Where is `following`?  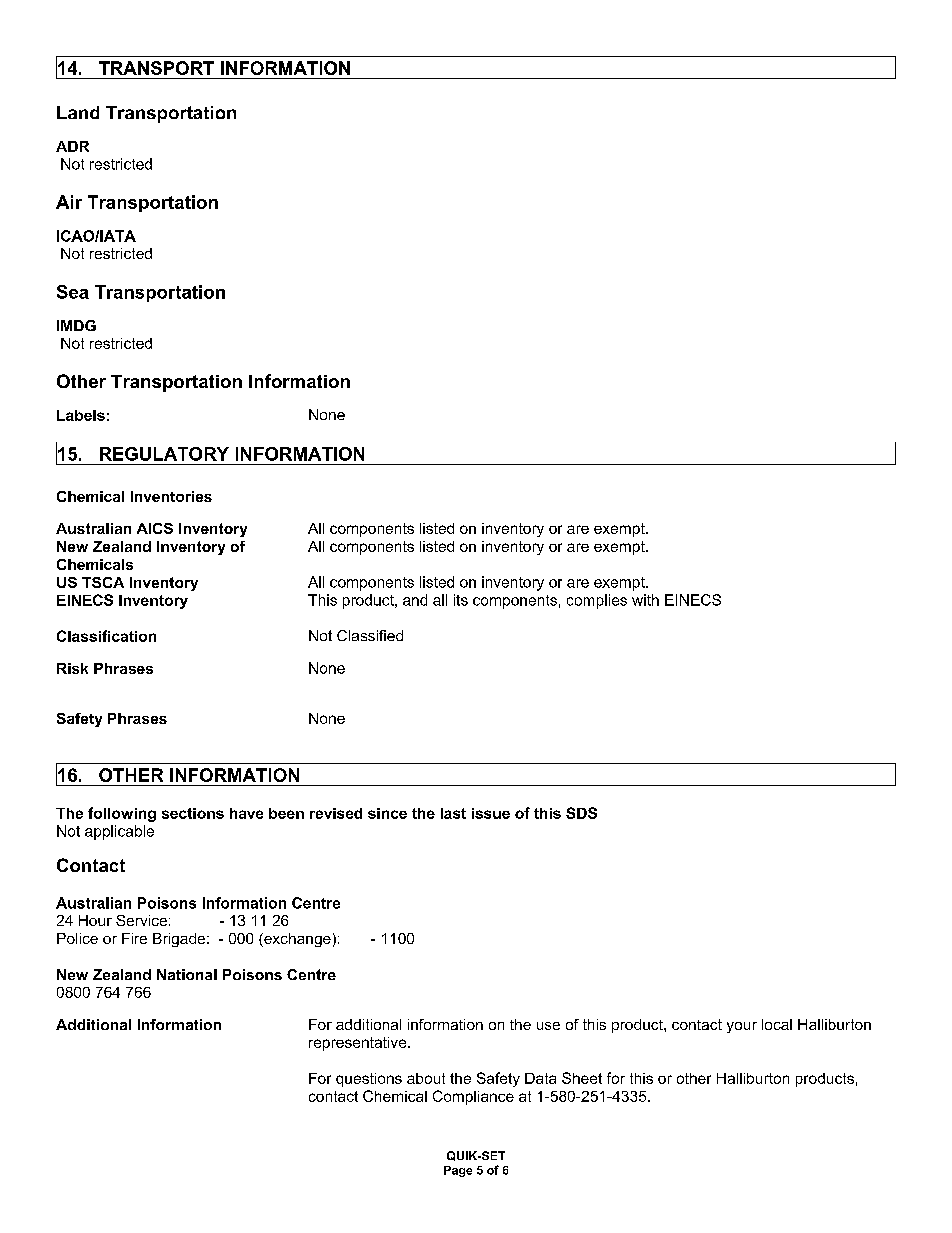
following is located at coordinates (122, 814).
